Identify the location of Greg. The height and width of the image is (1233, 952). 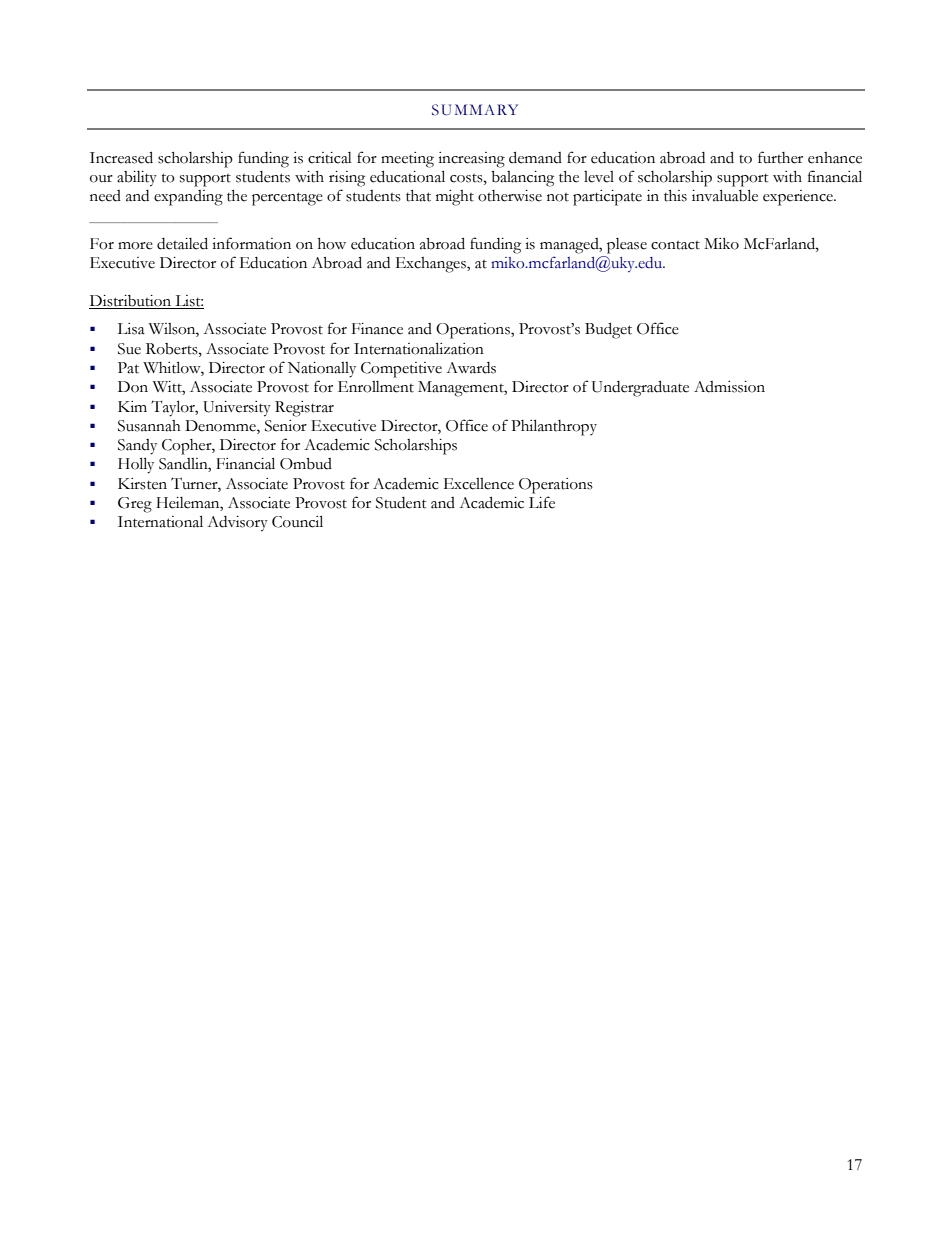
(135, 505).
